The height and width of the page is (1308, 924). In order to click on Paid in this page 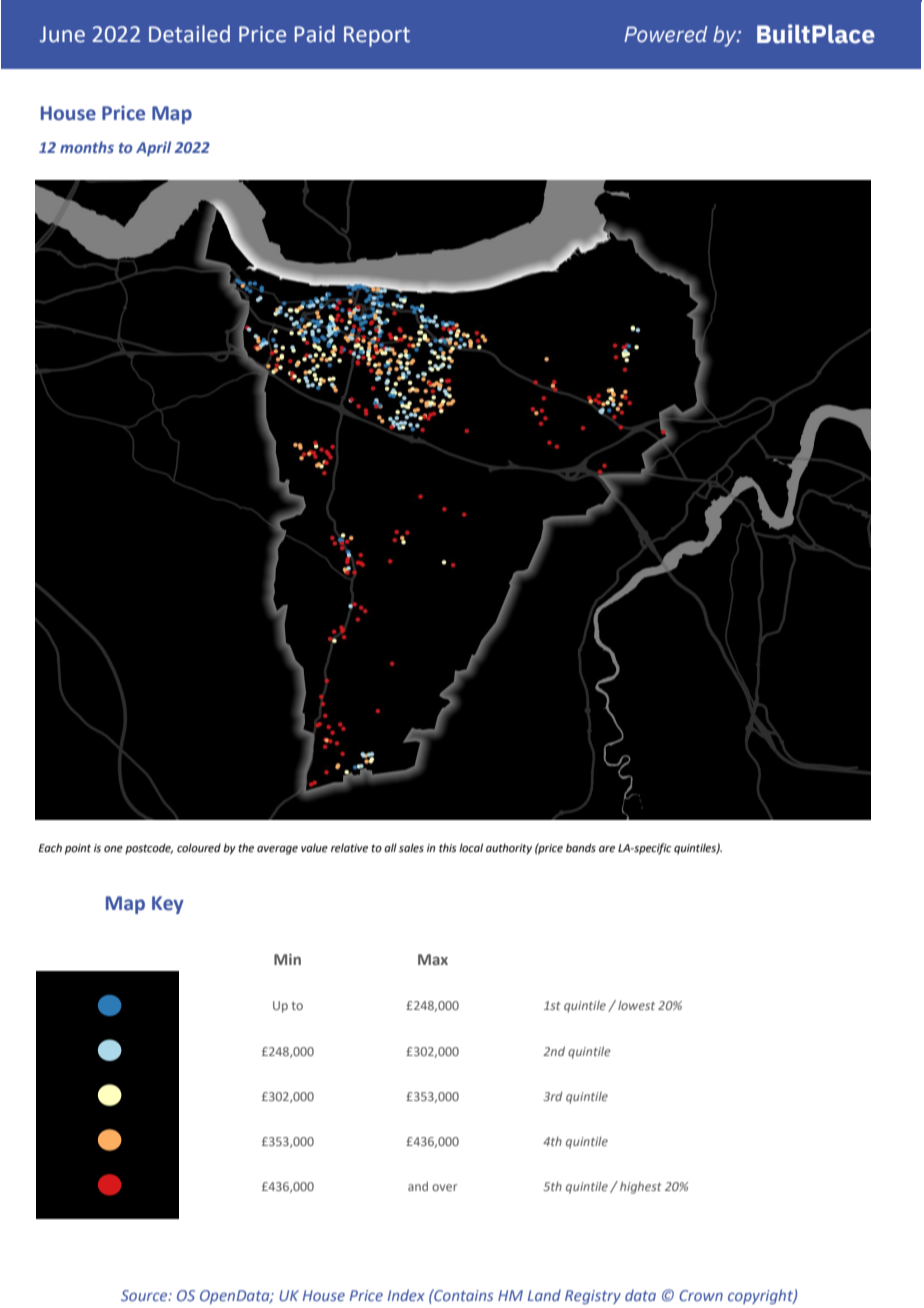, I will do `click(314, 34)`.
